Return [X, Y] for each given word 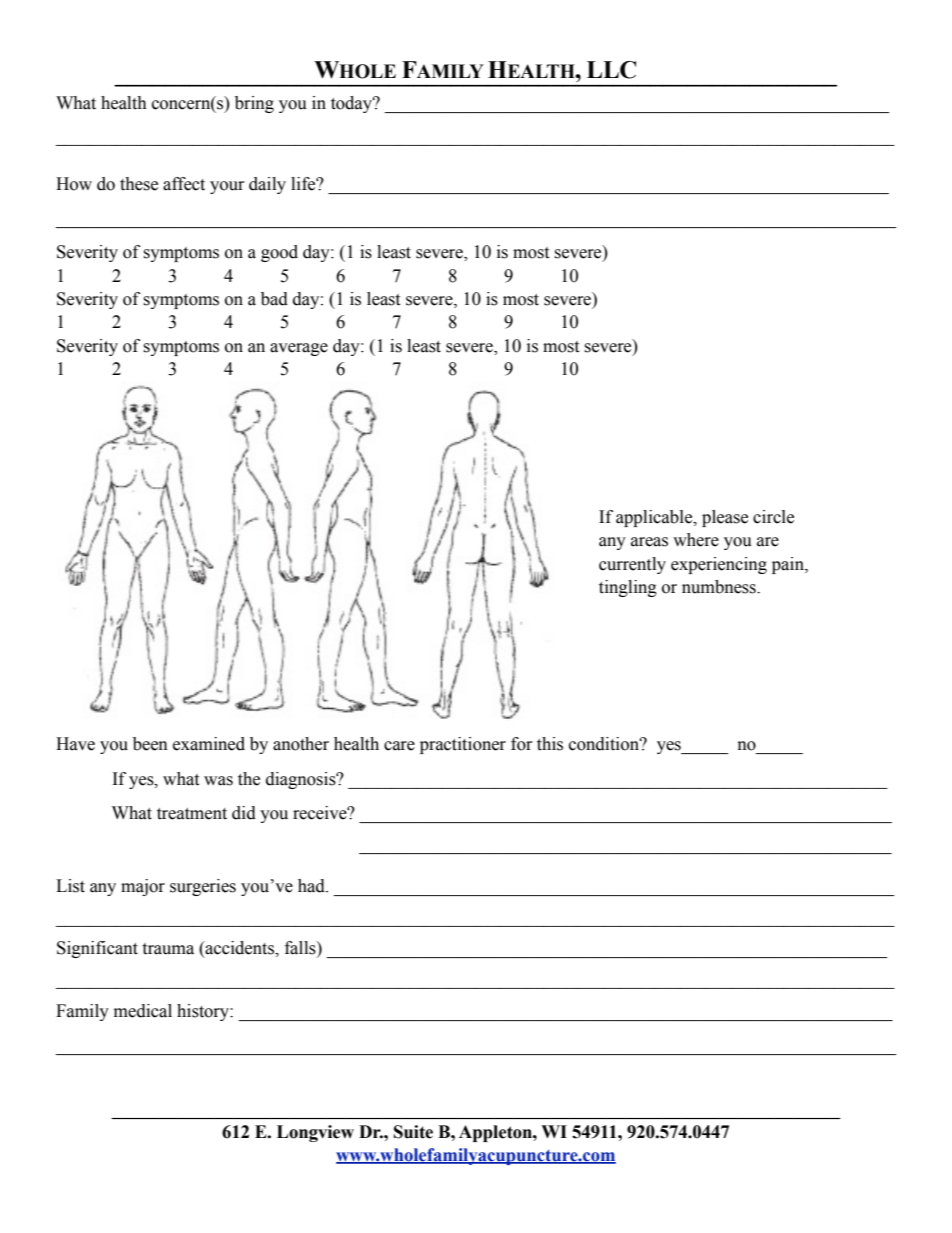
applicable [655, 518]
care [399, 746]
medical [143, 1011]
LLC [611, 70]
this [550, 744]
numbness [720, 587]
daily [267, 185]
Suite [413, 1132]
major [143, 887]
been [150, 744]
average [299, 349]
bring [254, 104]
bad [274, 299]
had [312, 886]
